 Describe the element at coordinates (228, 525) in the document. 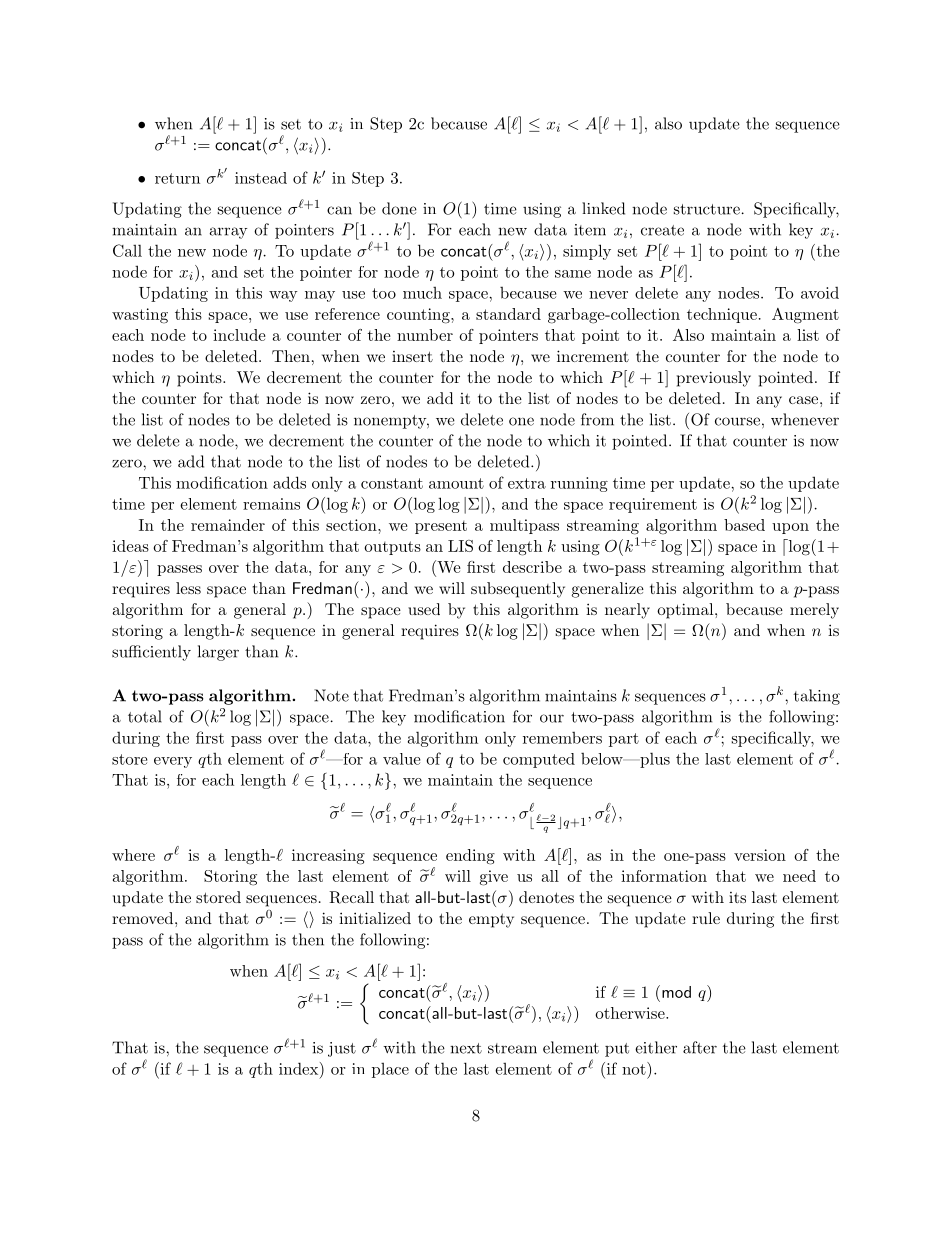

I see `remainder` at that location.
